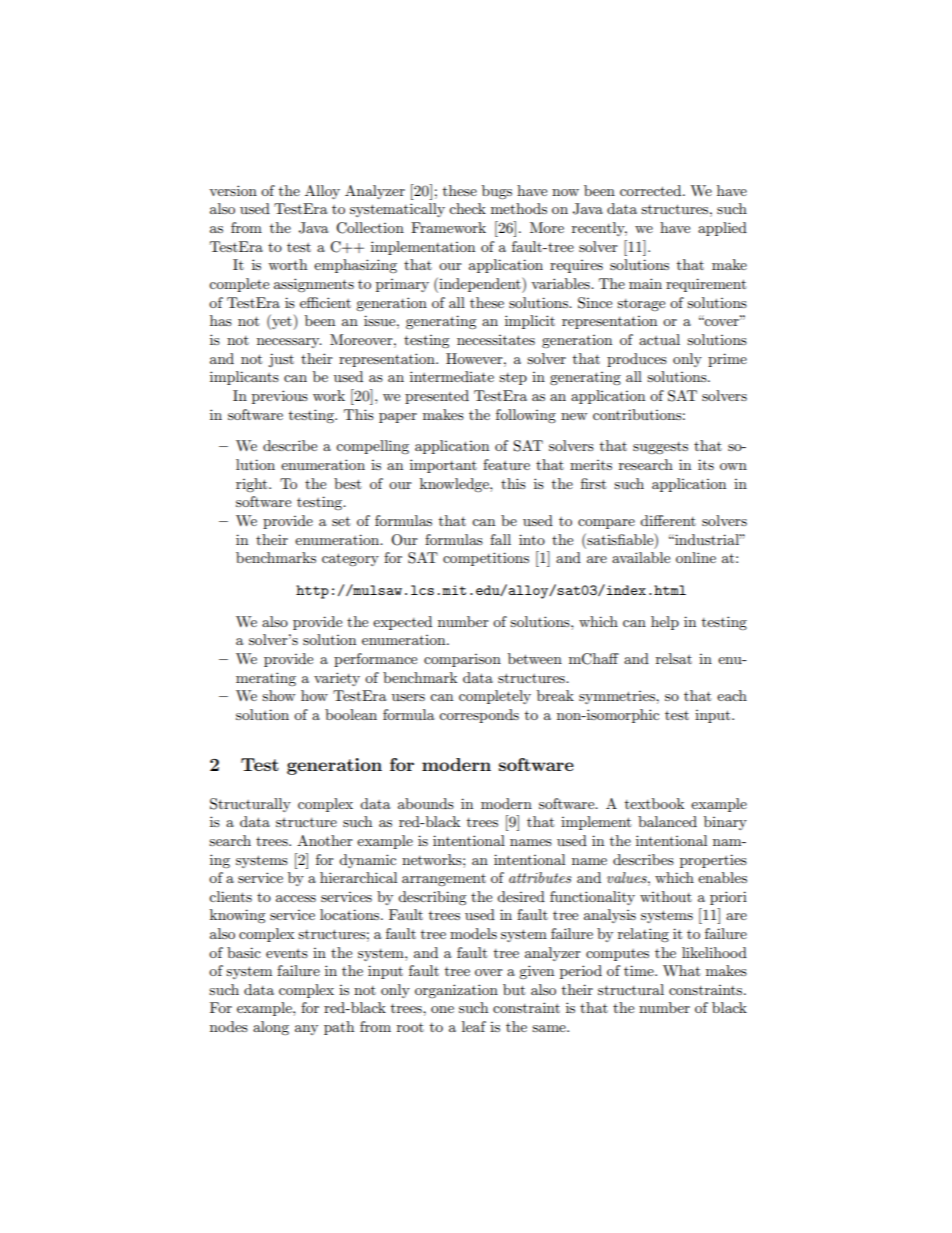  I want to click on along, so click(271, 1028).
